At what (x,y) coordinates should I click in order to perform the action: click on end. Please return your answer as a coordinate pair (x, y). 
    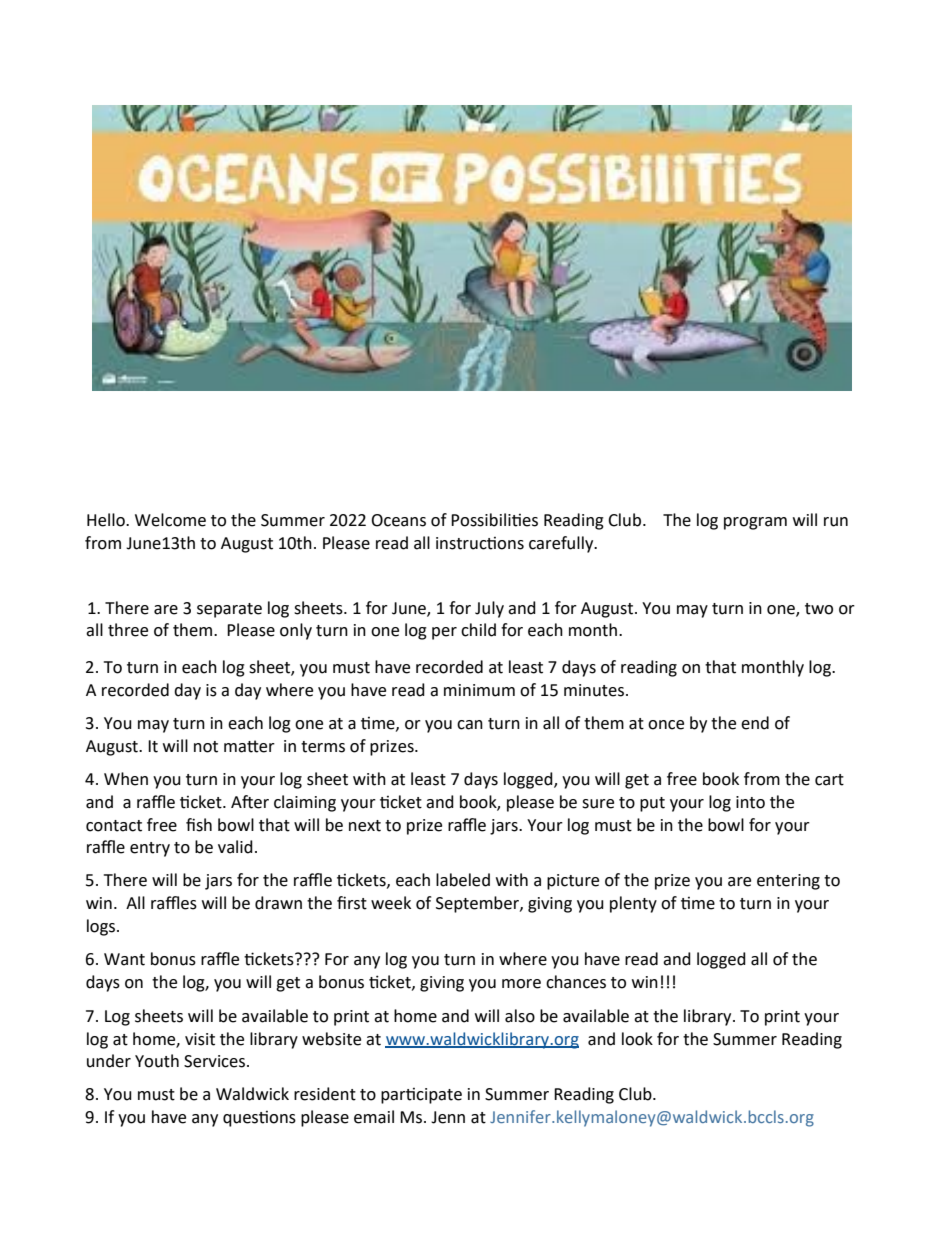
    Looking at the image, I should click on (755, 723).
